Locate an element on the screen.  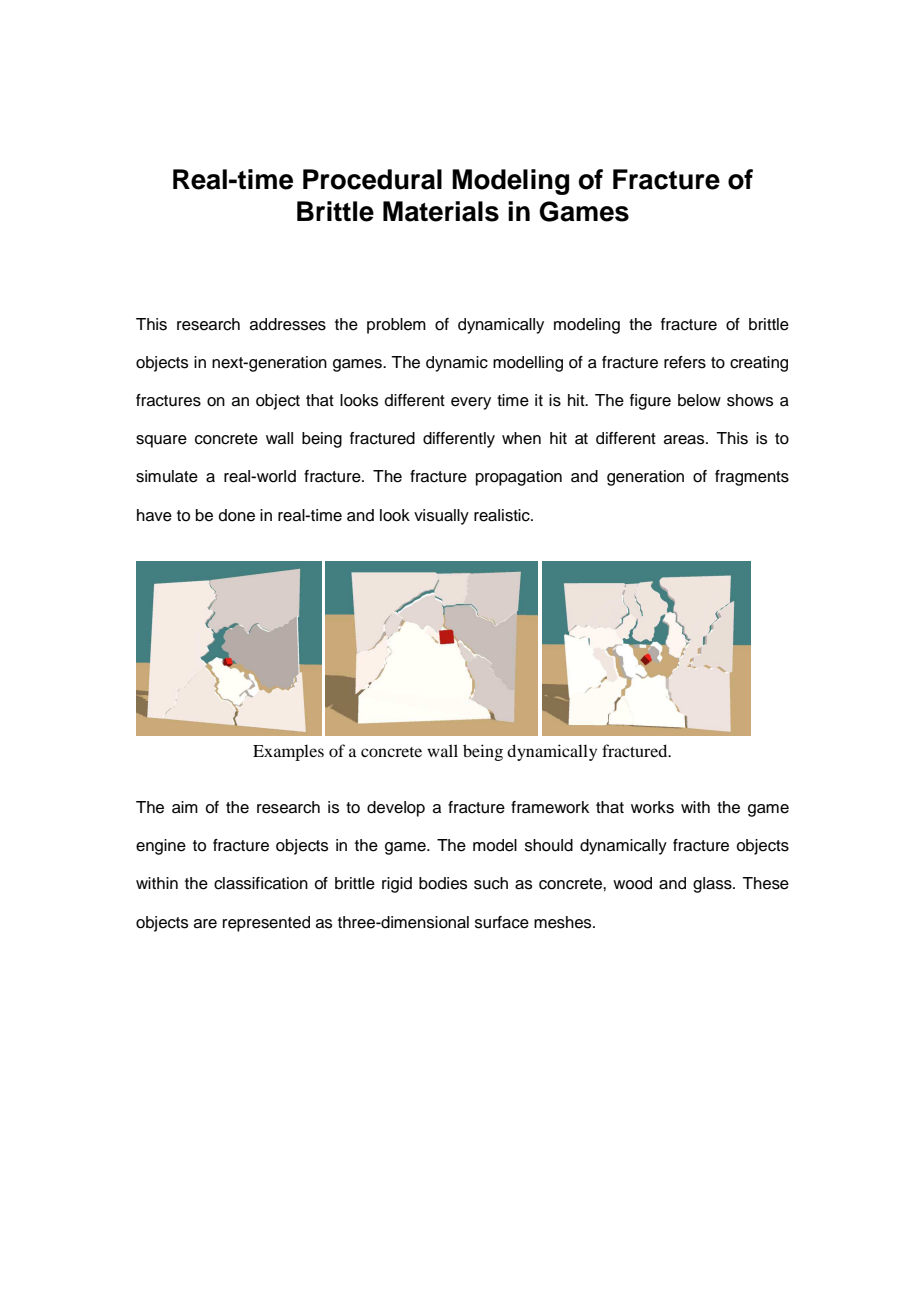
done is located at coordinates (237, 515).
